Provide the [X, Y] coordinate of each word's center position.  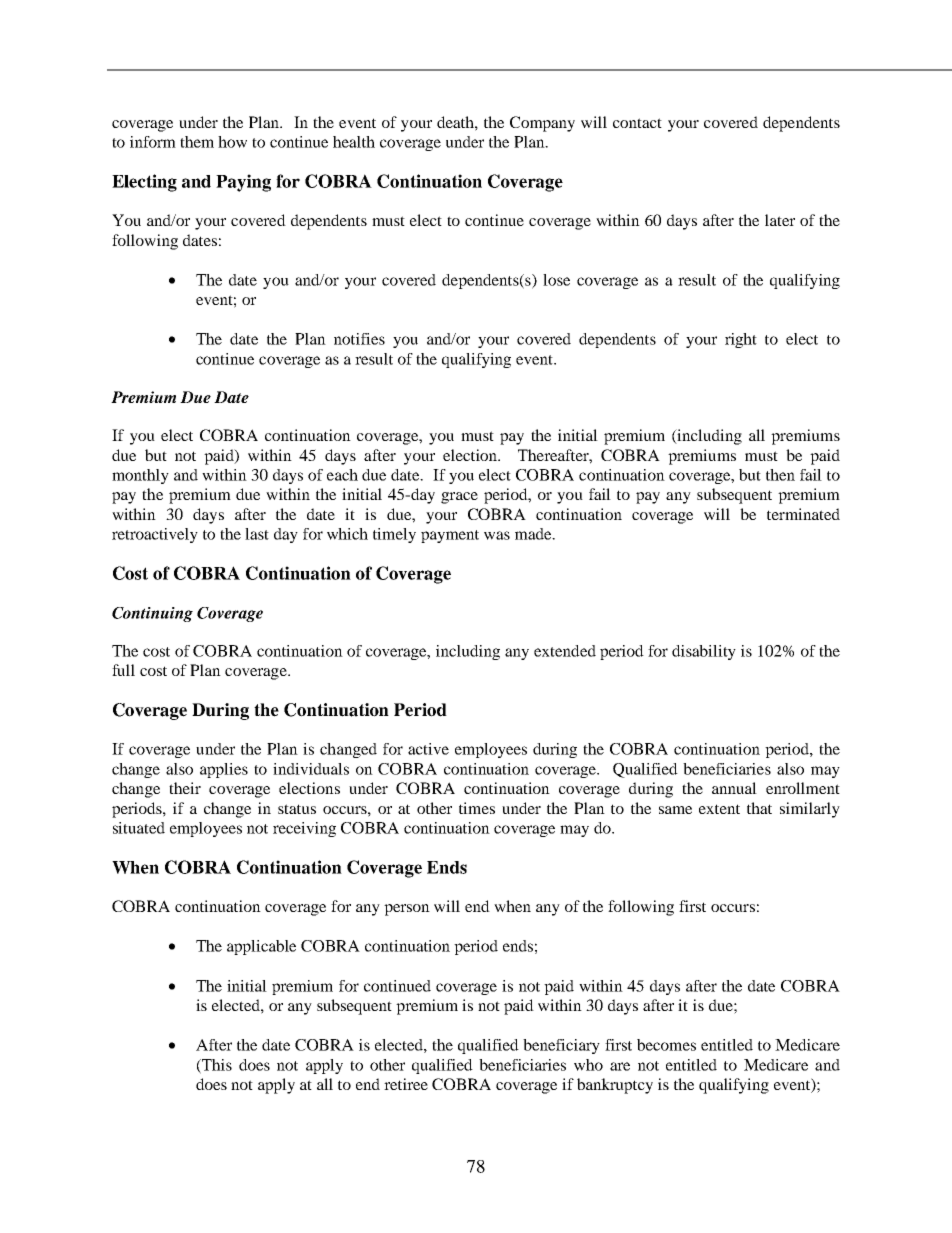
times [477, 808]
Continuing [152, 614]
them [197, 142]
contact [637, 123]
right [741, 340]
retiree [406, 1084]
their [185, 788]
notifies [359, 339]
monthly [140, 476]
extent [719, 809]
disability [704, 652]
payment [450, 536]
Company [542, 124]
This [216, 1066]
